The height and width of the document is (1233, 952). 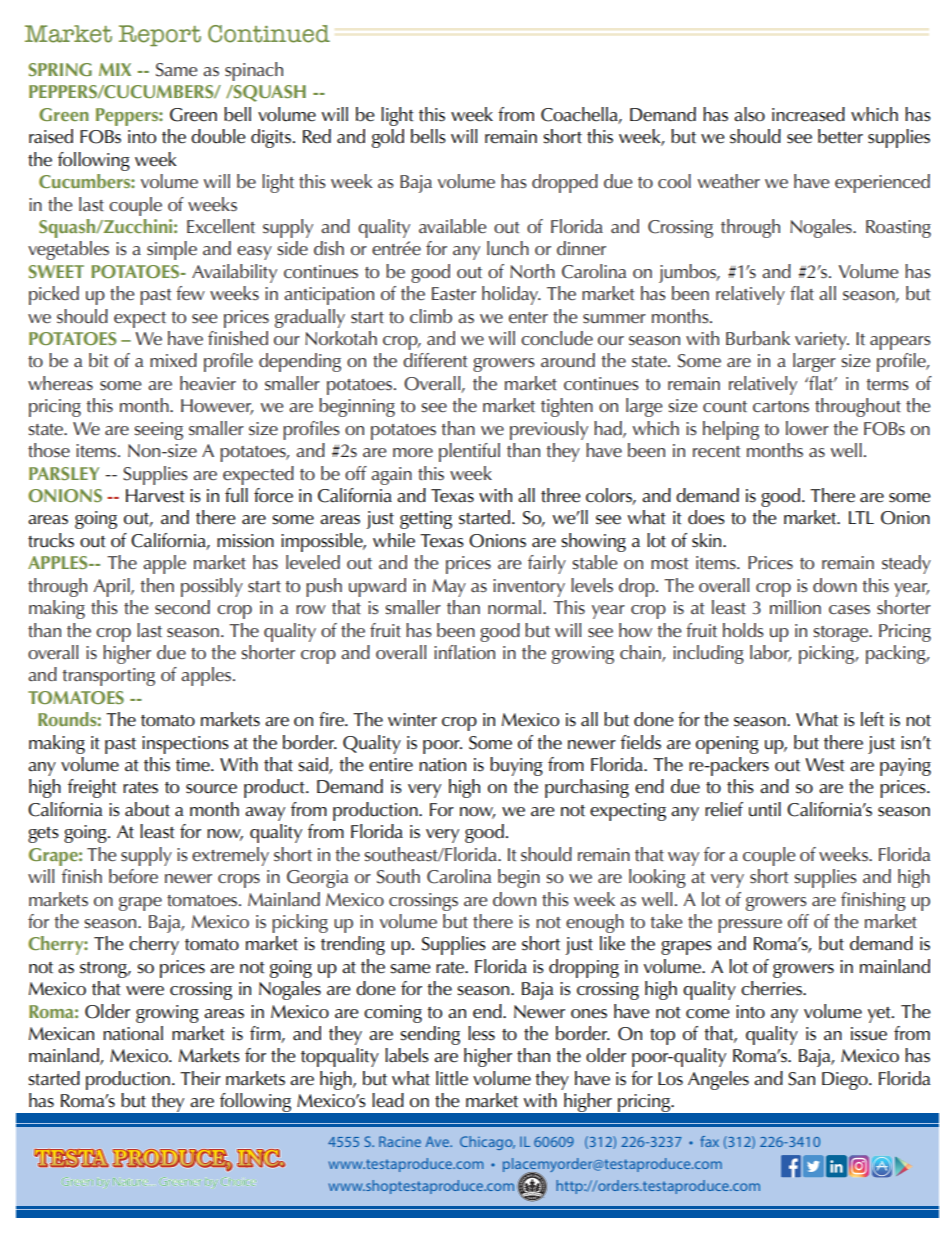 I want to click on lower, so click(x=807, y=428).
